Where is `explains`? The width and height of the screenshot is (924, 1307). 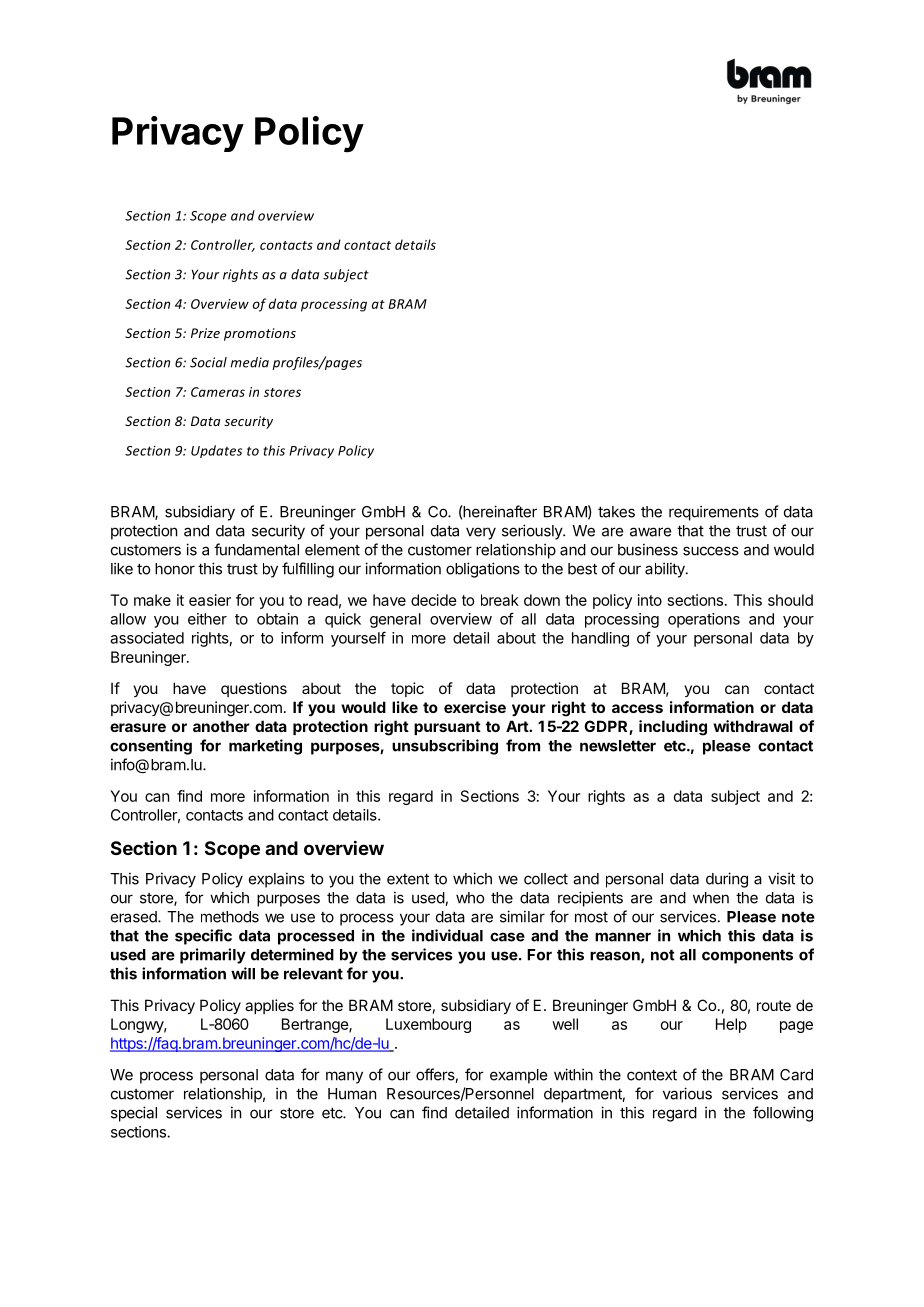
explains is located at coordinates (277, 880).
